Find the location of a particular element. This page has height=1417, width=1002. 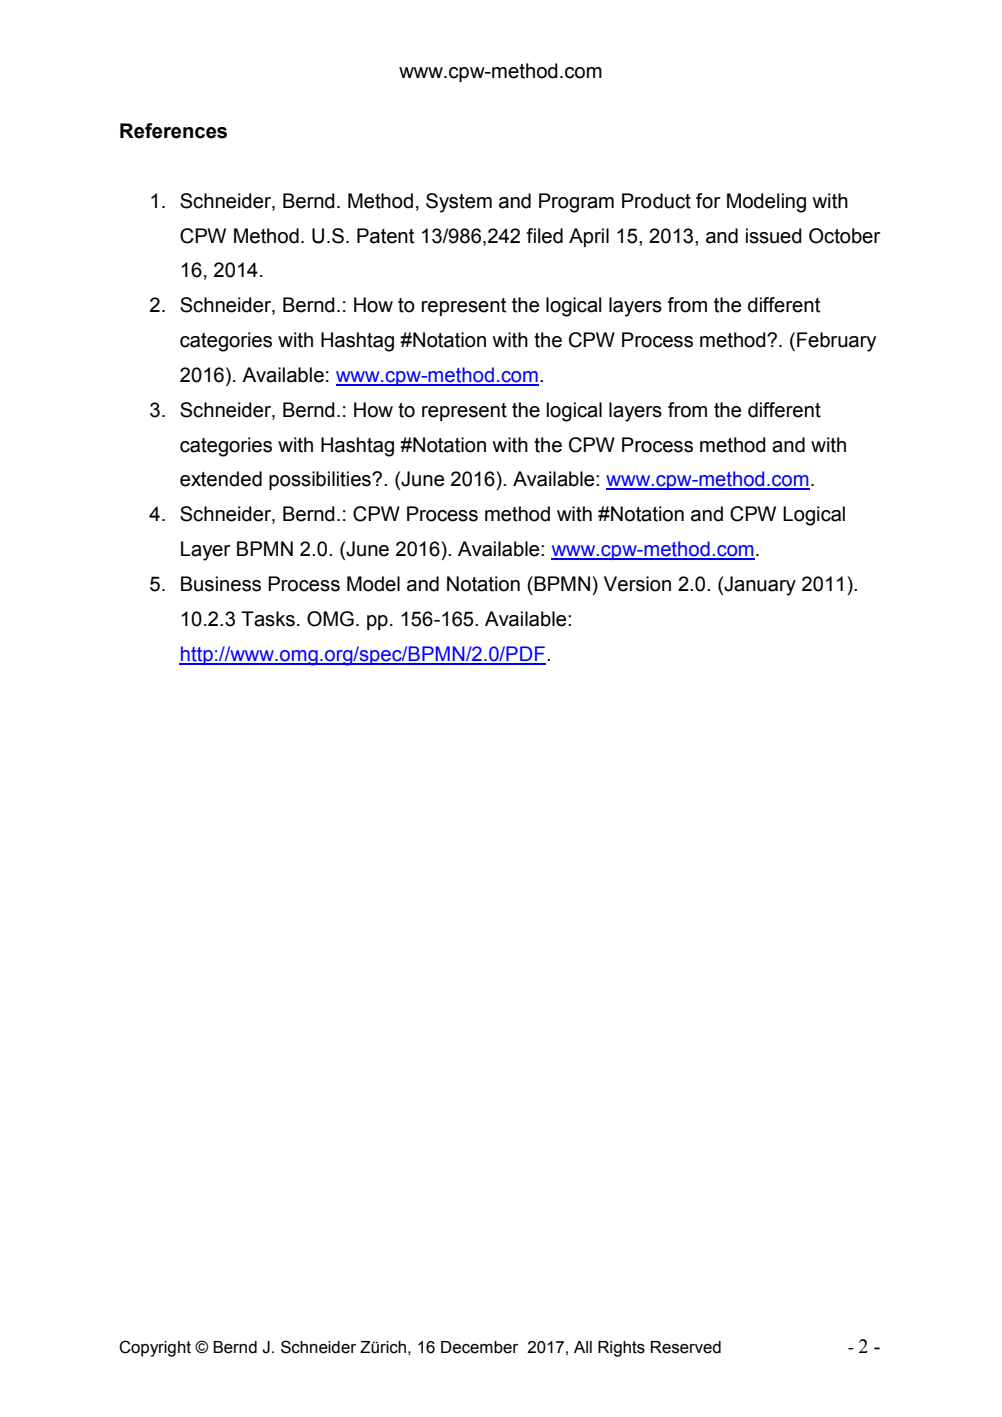

System is located at coordinates (459, 203).
